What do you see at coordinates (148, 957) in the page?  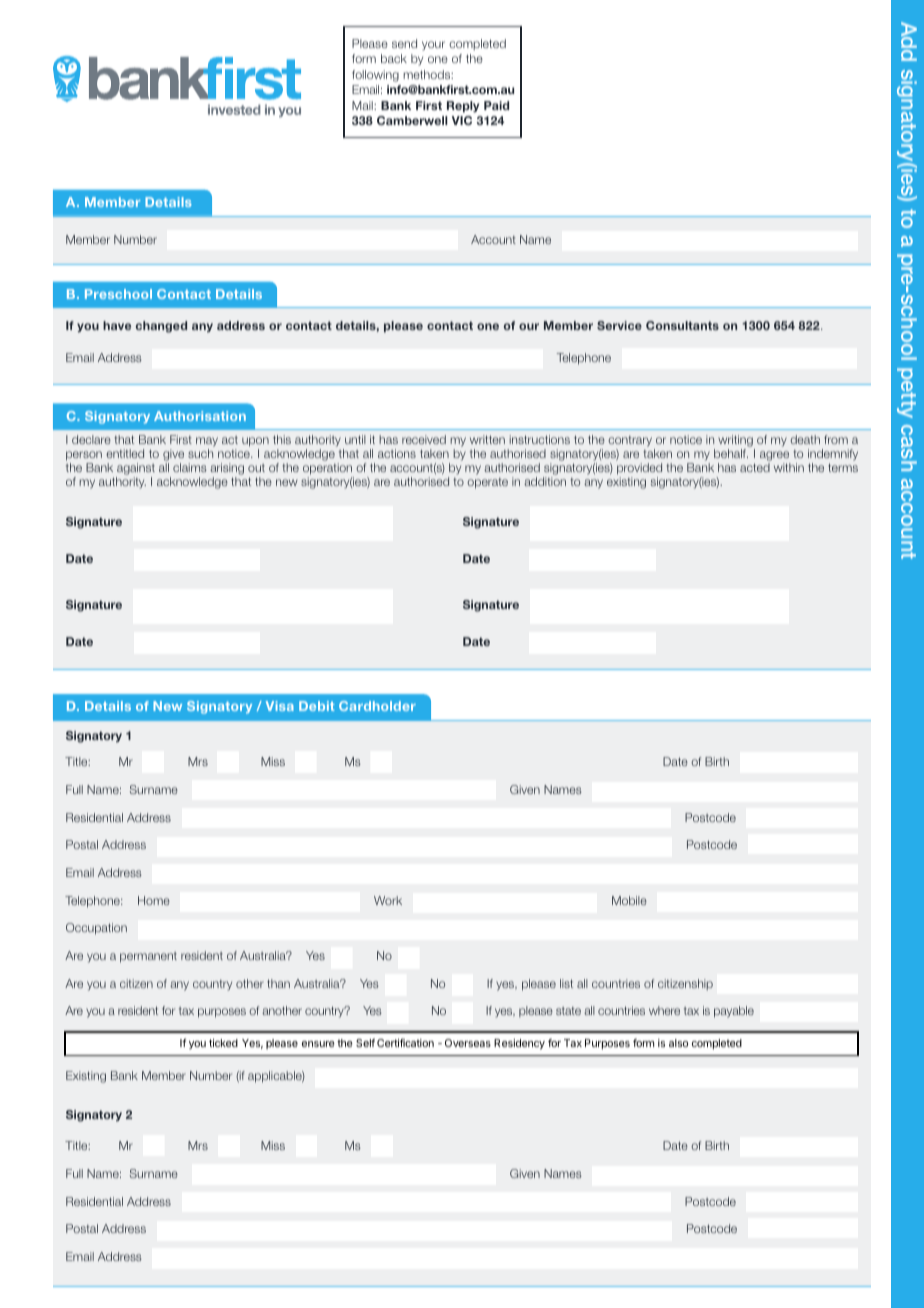 I see `permanent` at bounding box center [148, 957].
